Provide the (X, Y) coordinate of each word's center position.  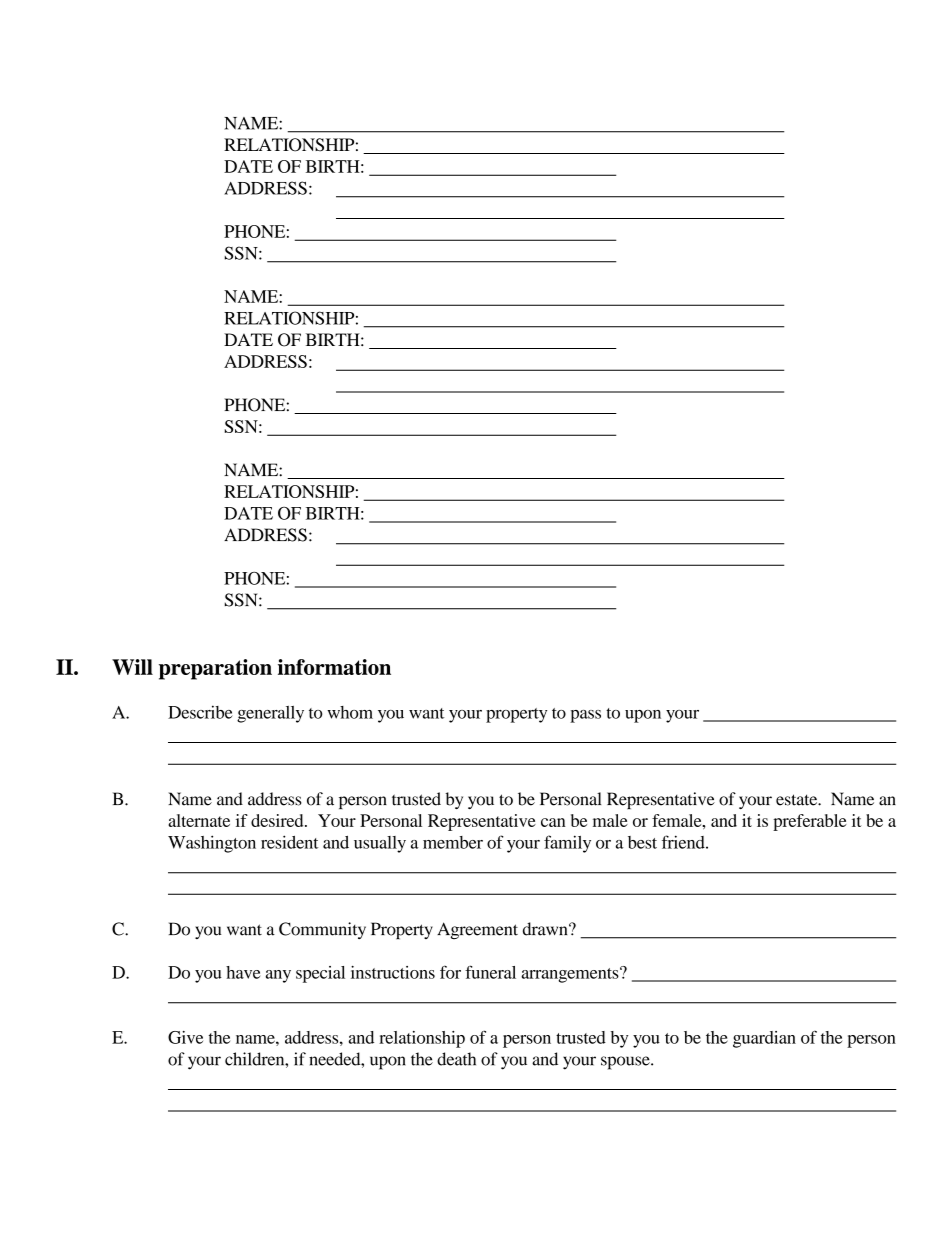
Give (185, 1037)
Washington (212, 844)
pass (585, 716)
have (243, 972)
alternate (199, 820)
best (642, 842)
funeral (490, 972)
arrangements (571, 975)
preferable (810, 822)
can (553, 822)
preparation (215, 669)
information (334, 667)
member (453, 842)
